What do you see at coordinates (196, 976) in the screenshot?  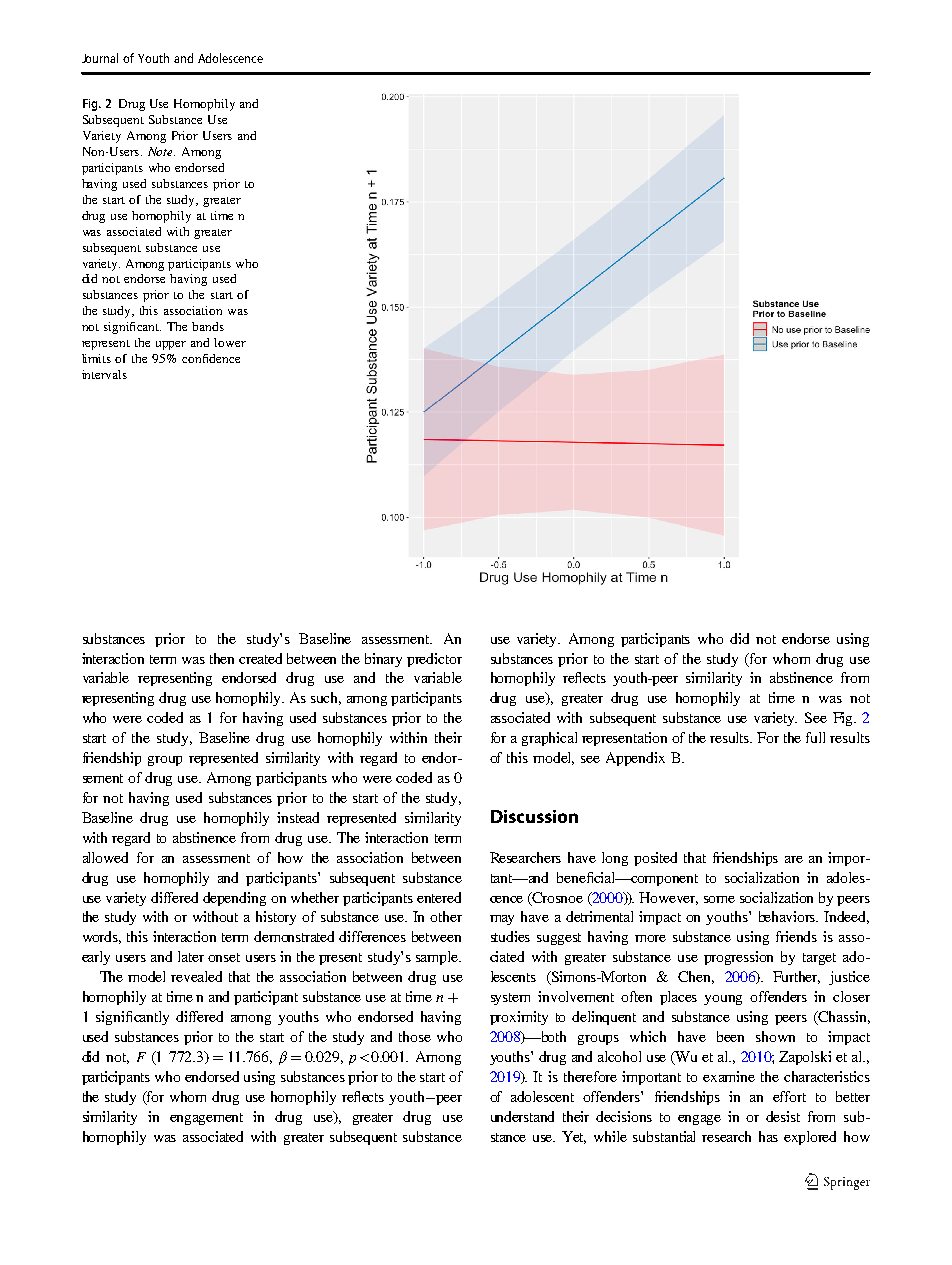 I see `revealed` at bounding box center [196, 976].
